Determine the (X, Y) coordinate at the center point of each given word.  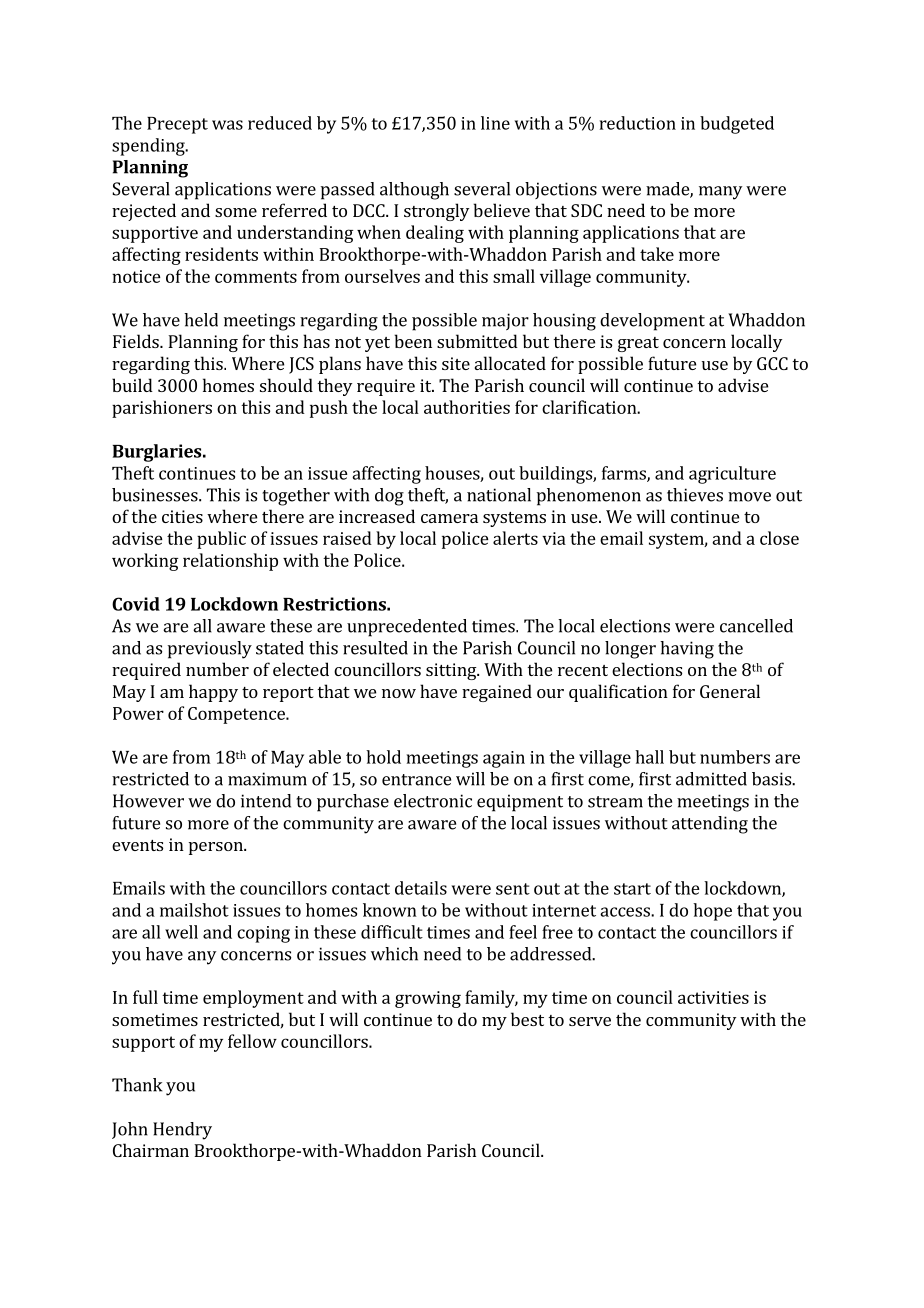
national (499, 495)
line (495, 123)
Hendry (182, 1131)
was (227, 125)
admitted (711, 779)
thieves (695, 495)
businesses (156, 495)
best (527, 1019)
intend (266, 801)
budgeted (737, 125)
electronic (433, 801)
